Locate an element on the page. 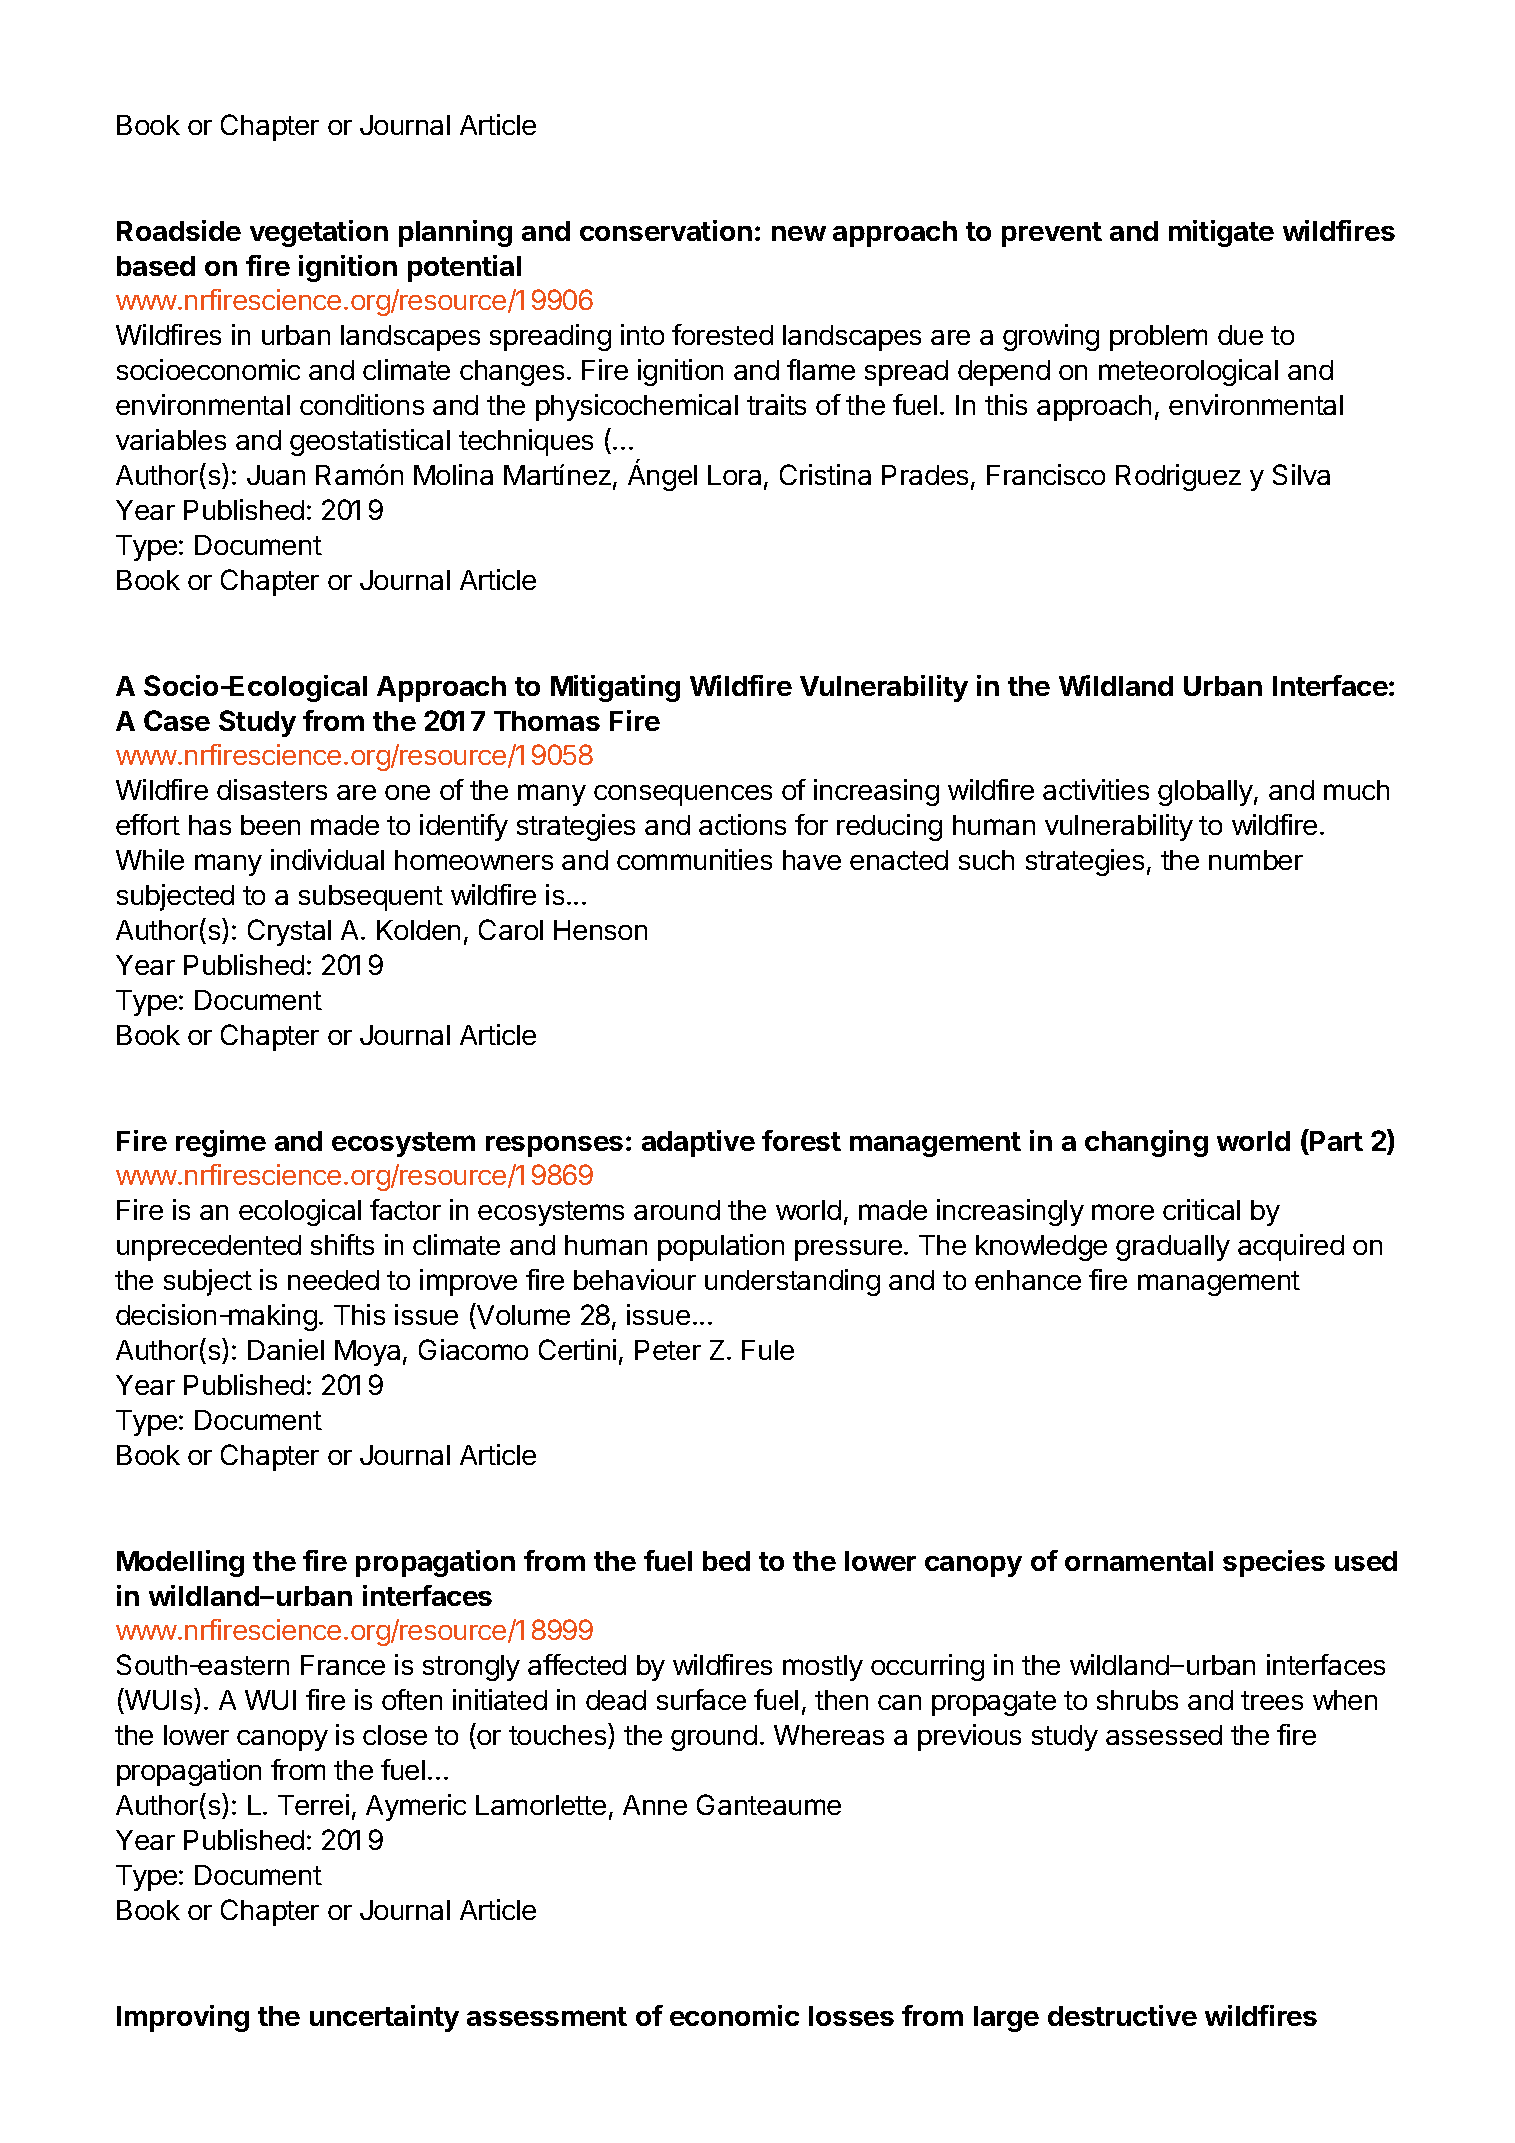 Image resolution: width=1515 pixels, height=2143 pixels. uncertainty is located at coordinates (384, 2018).
